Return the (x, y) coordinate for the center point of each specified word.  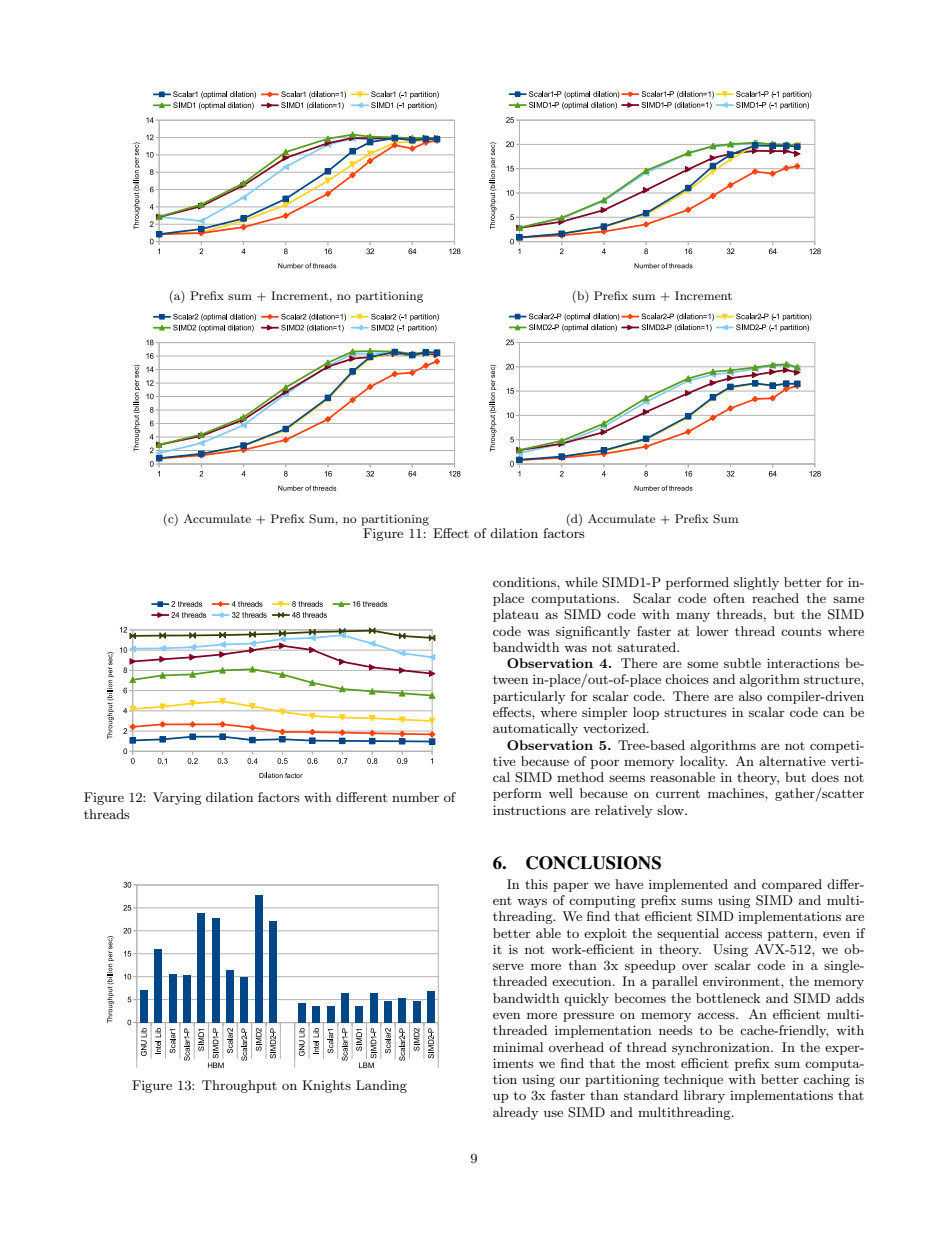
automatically (535, 729)
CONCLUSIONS (593, 863)
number (415, 797)
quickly (586, 999)
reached (775, 598)
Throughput (239, 1086)
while (581, 582)
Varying (177, 798)
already (515, 1113)
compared (792, 885)
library (704, 1096)
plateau (516, 615)
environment (742, 981)
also (750, 696)
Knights (326, 1086)
